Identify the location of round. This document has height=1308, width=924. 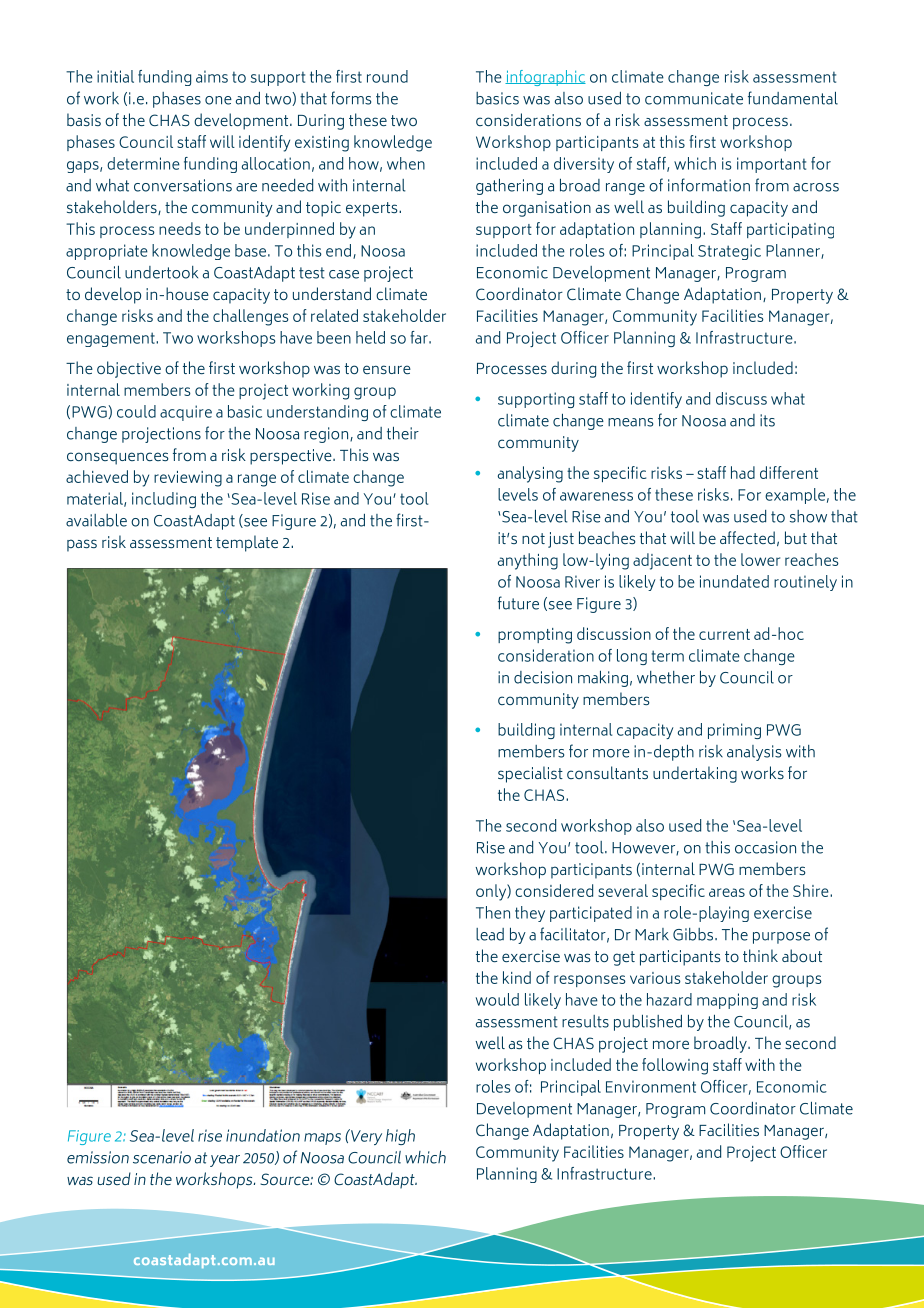
(387, 76).
